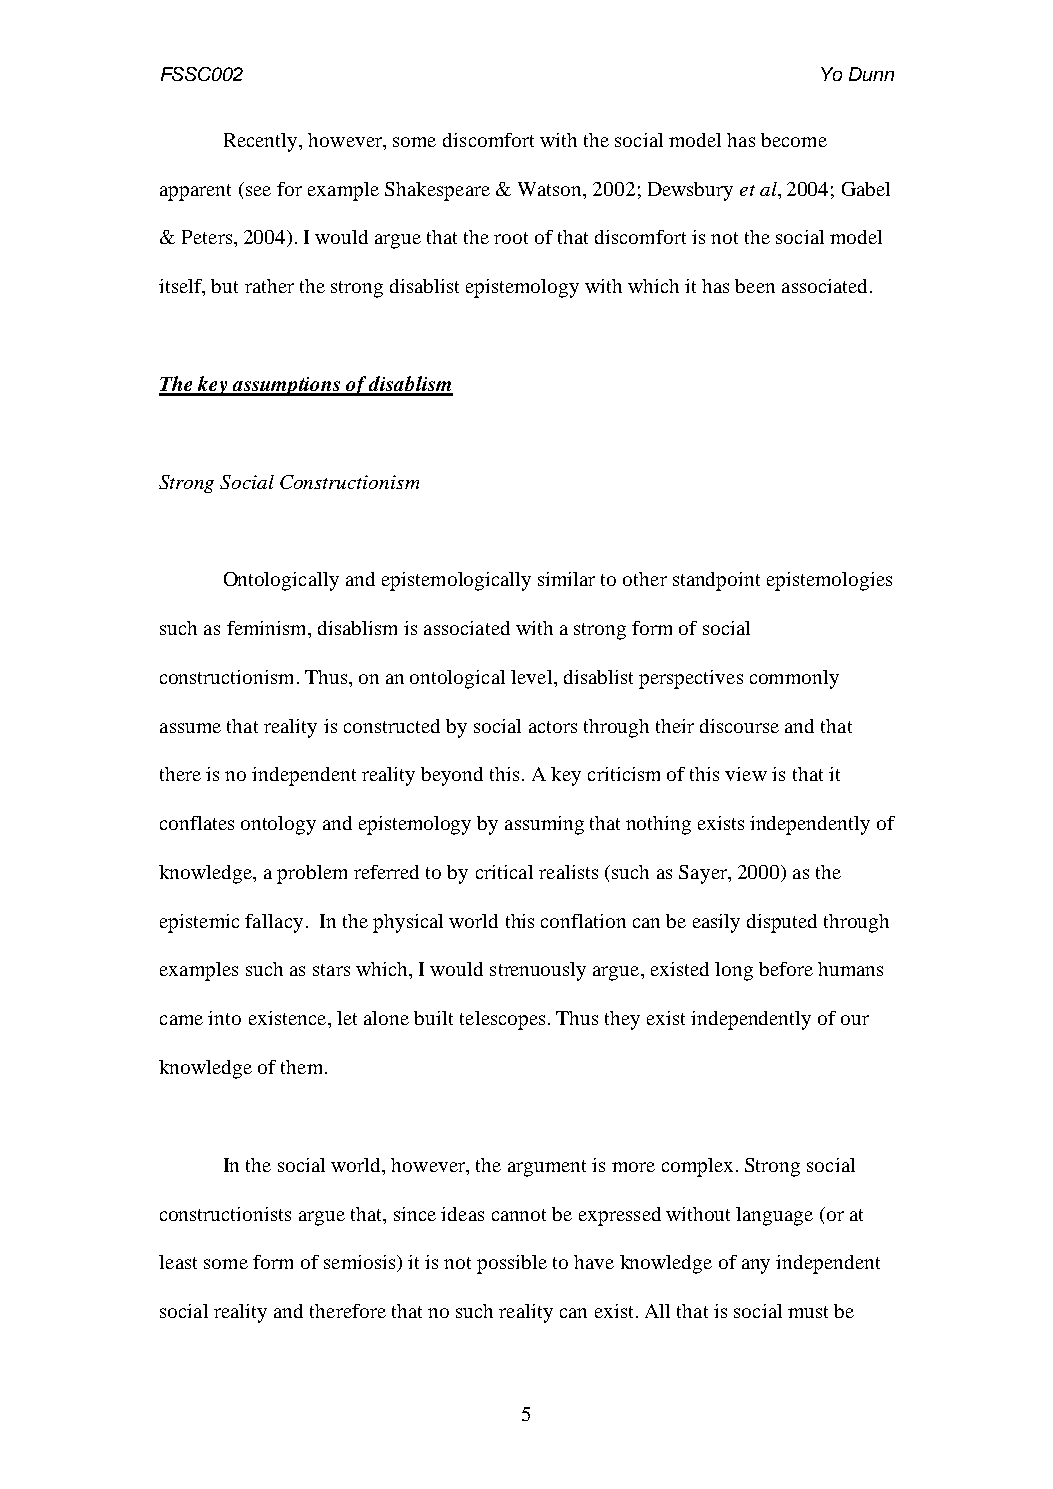  Describe the element at coordinates (512, 1264) in the screenshot. I see `possible` at that location.
